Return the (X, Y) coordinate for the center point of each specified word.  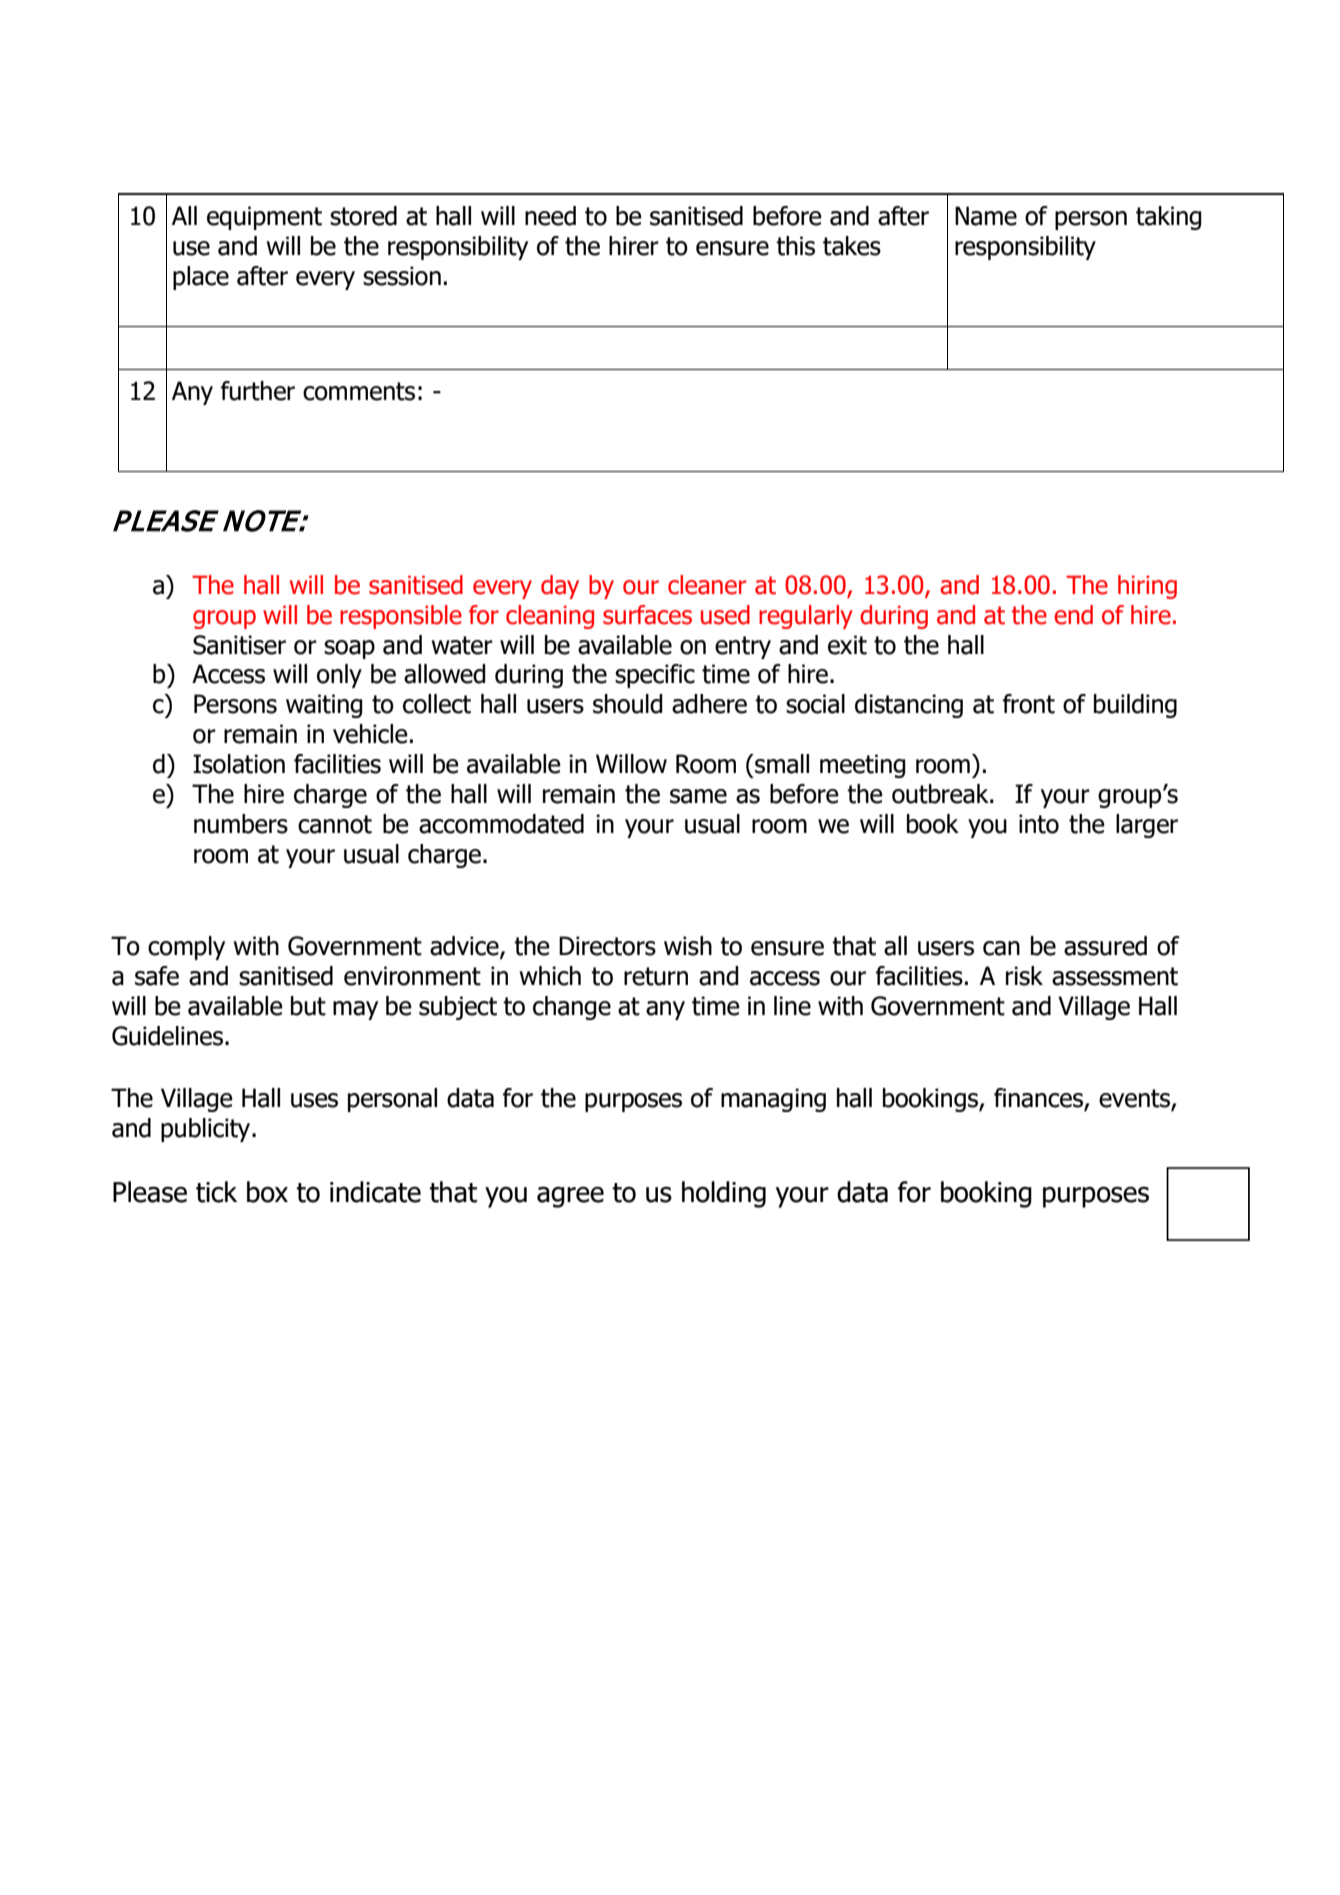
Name (986, 216)
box (267, 1192)
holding (724, 1194)
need (550, 216)
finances (1039, 1099)
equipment (264, 218)
